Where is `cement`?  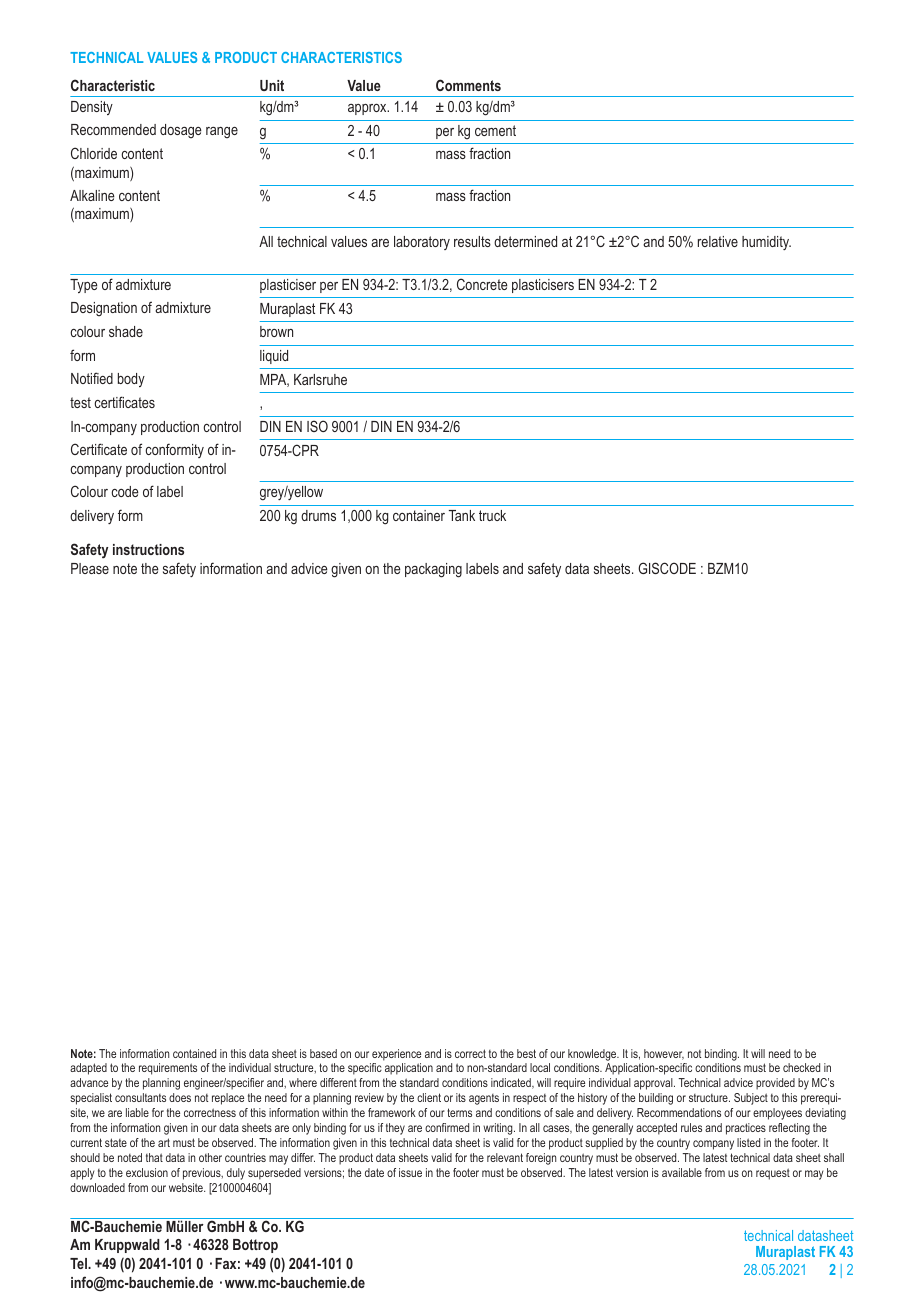
cement is located at coordinates (495, 130).
